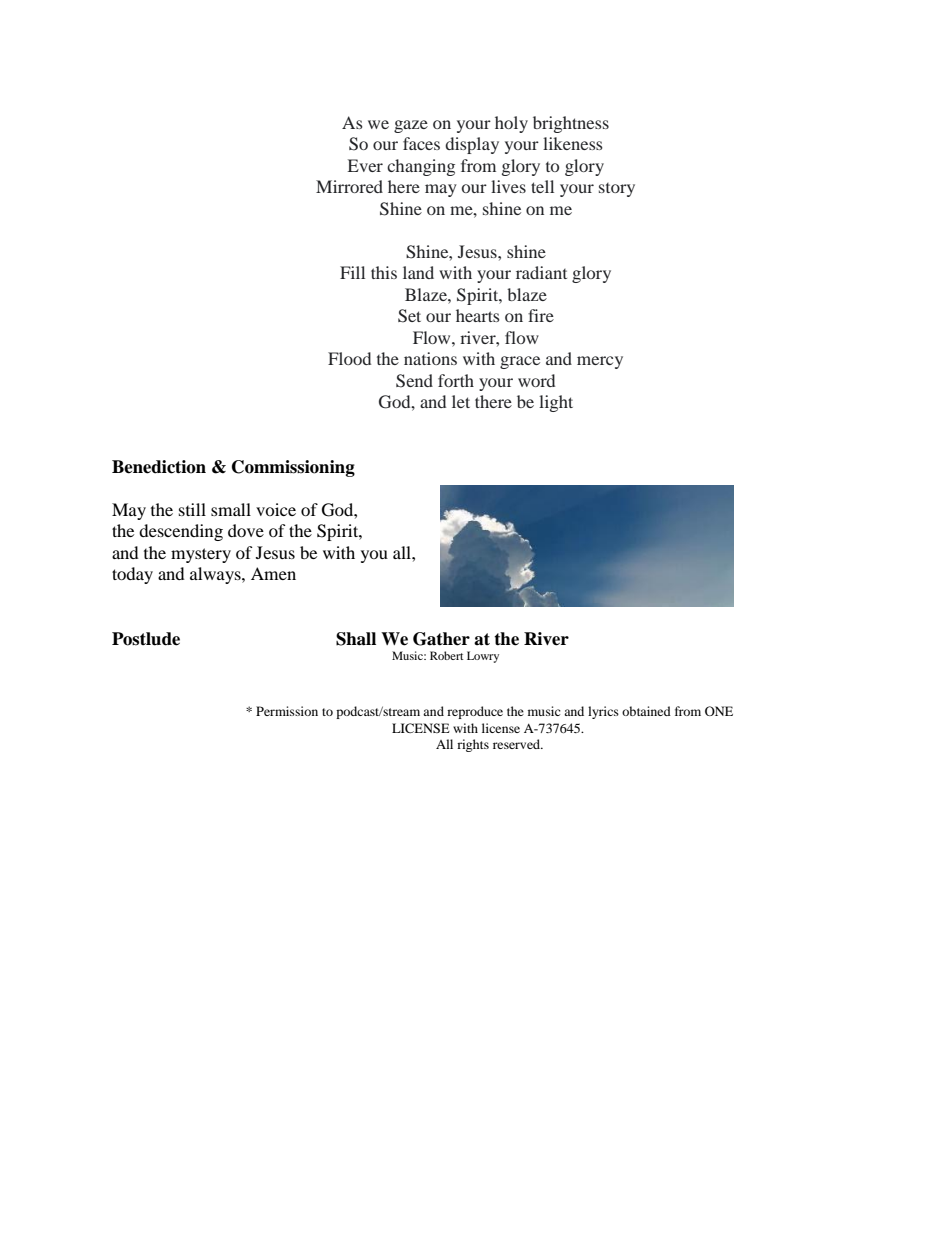  I want to click on nations, so click(430, 358).
